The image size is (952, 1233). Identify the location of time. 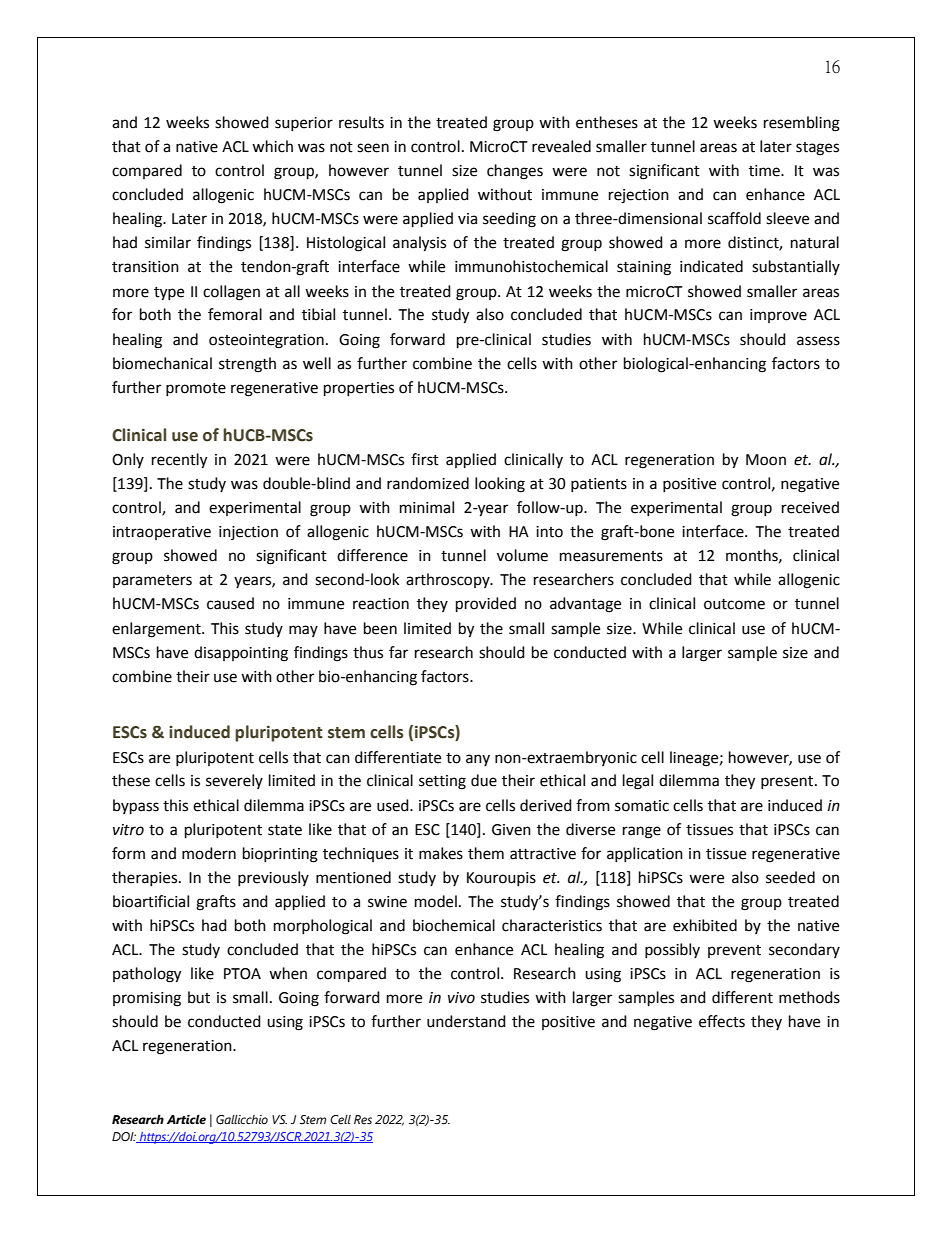
(765, 171).
